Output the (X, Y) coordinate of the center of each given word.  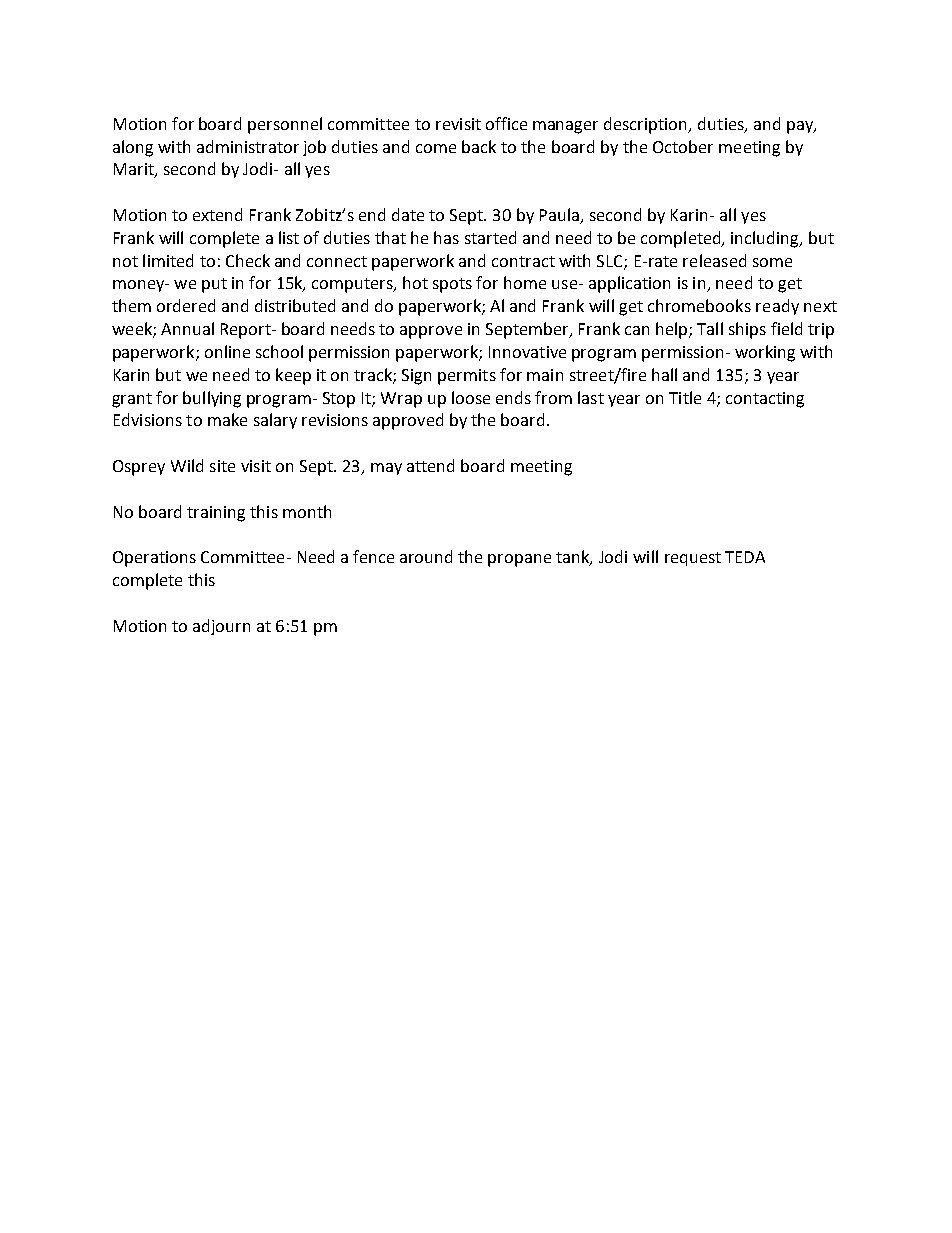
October (683, 146)
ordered (186, 305)
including (766, 239)
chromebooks (699, 305)
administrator (248, 146)
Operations (154, 559)
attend (430, 465)
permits (467, 377)
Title (685, 397)
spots (452, 285)
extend (217, 214)
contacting (765, 400)
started (490, 237)
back (479, 146)
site (222, 466)
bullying (212, 399)
